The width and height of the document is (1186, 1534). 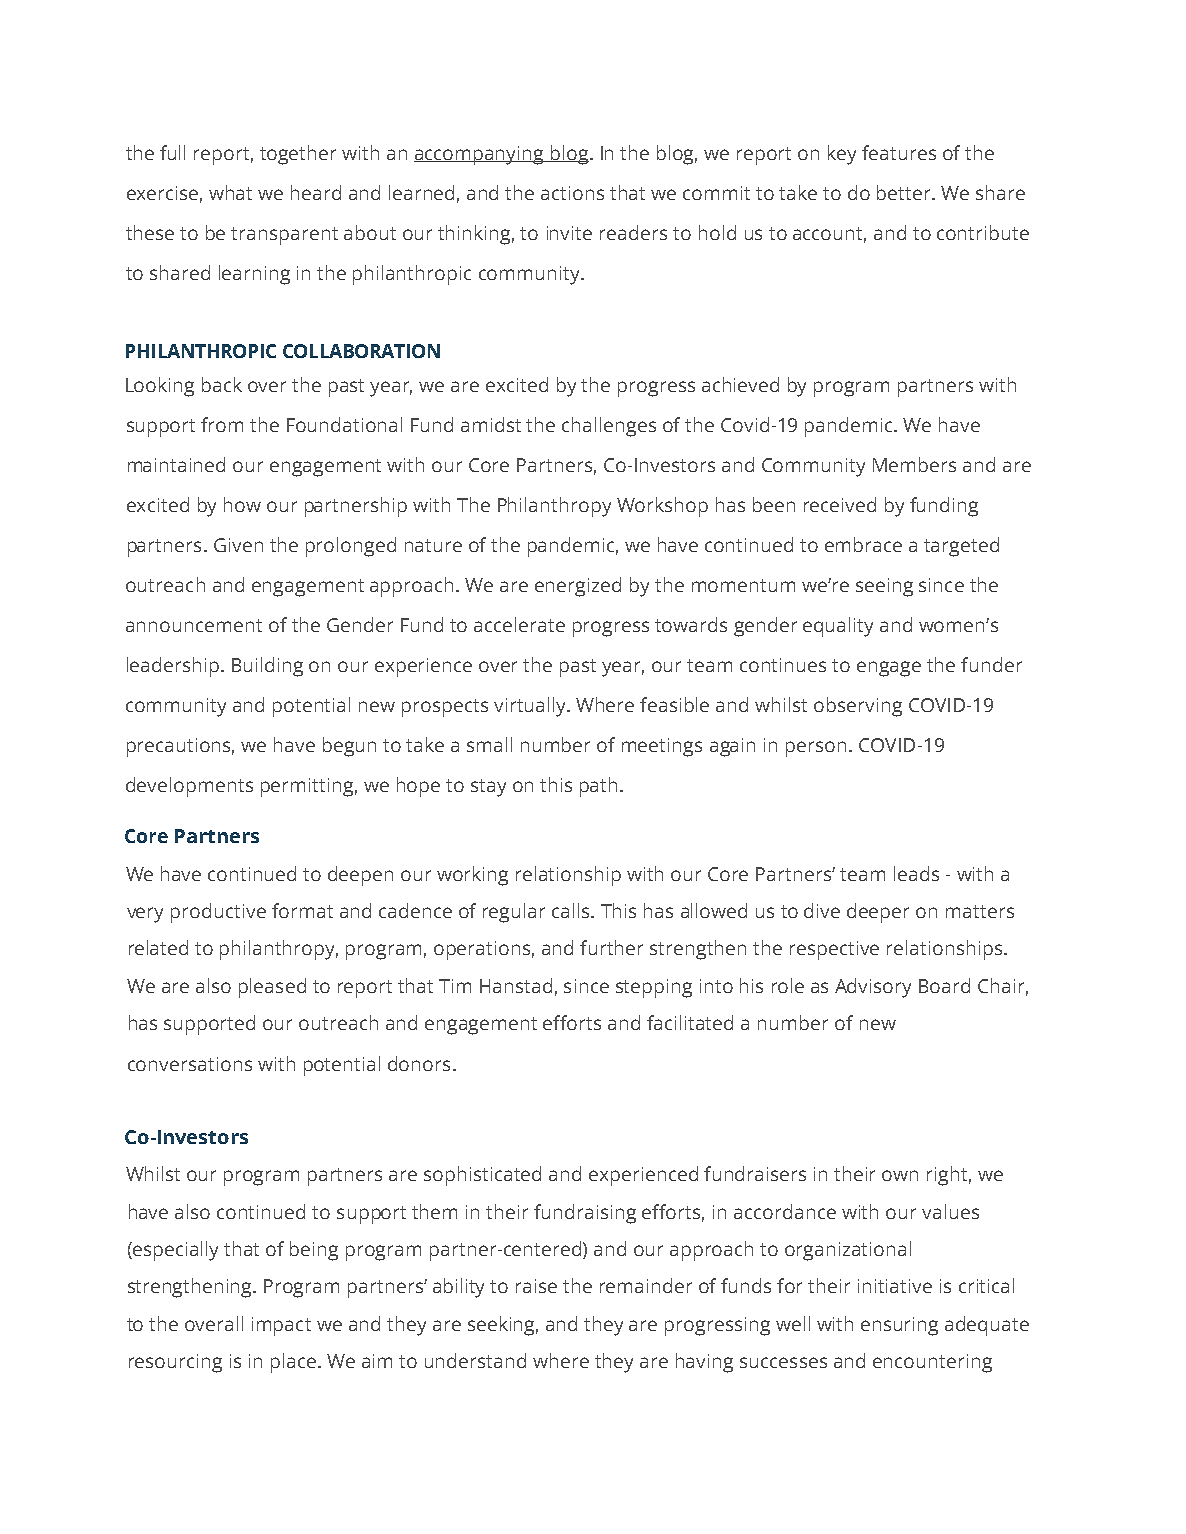 What do you see at coordinates (905, 192) in the document?
I see `better` at bounding box center [905, 192].
